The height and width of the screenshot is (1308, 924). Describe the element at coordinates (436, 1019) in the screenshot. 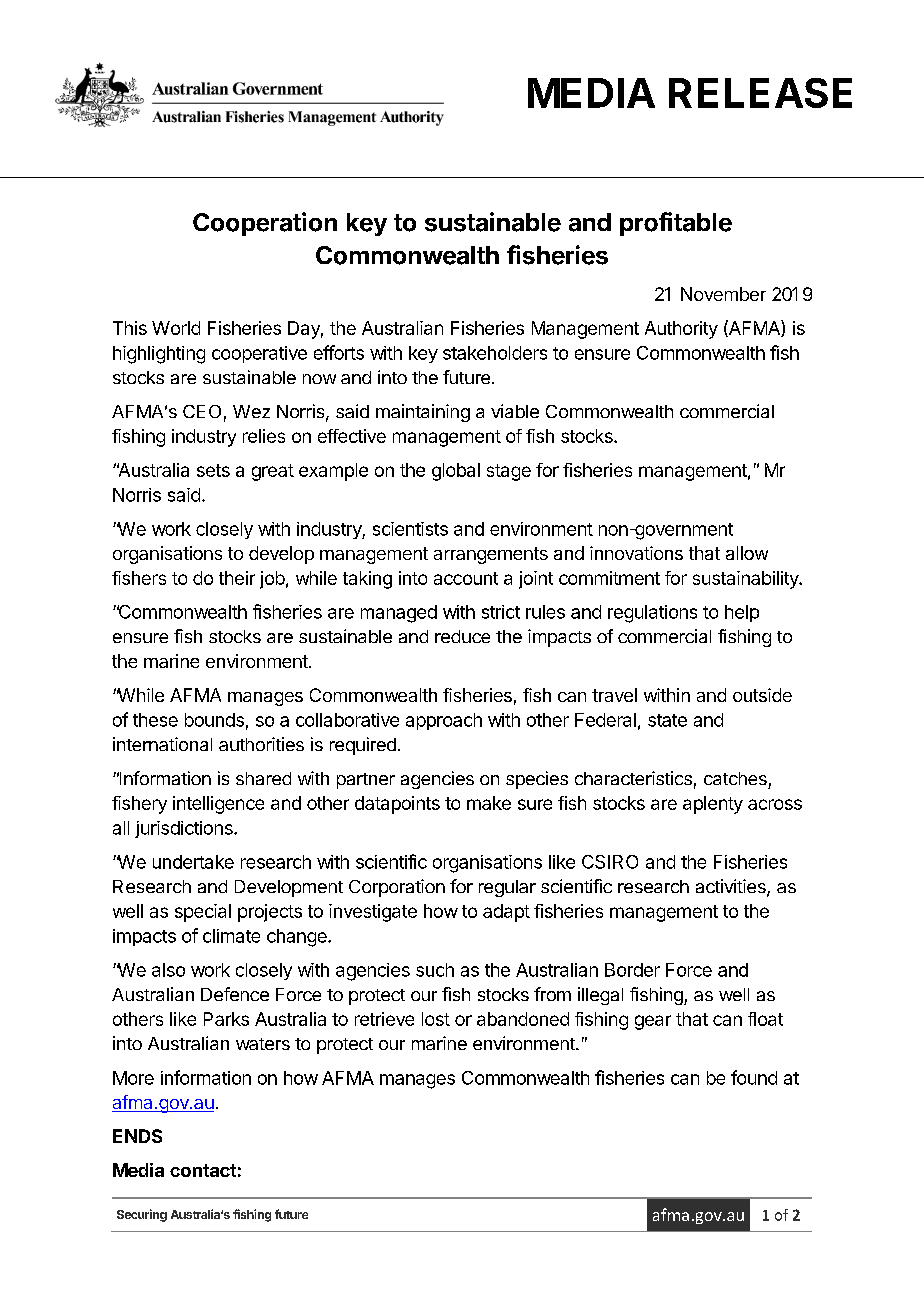

I see `lost` at that location.
